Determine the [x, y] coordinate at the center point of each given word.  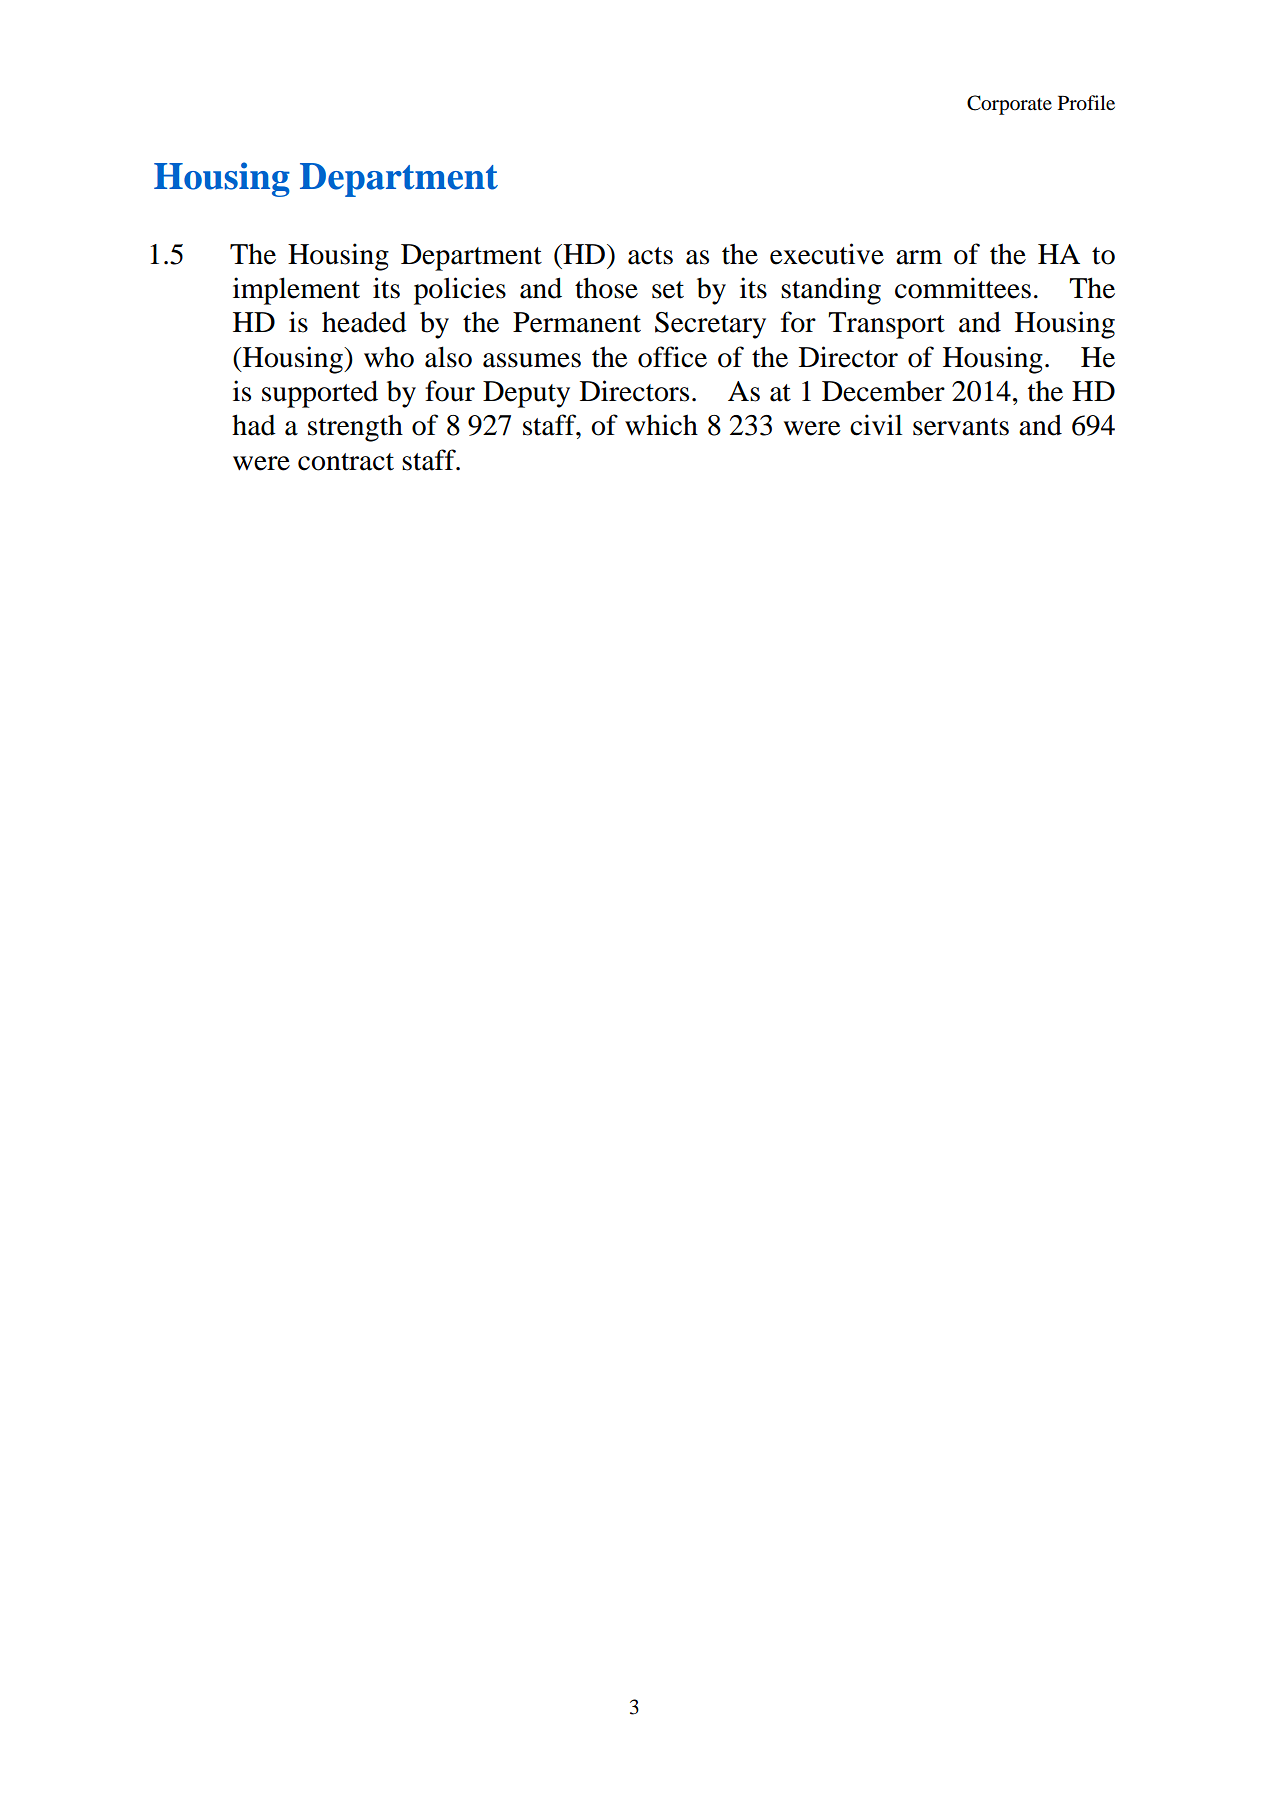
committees [963, 288]
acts [650, 256]
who [389, 357]
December [883, 391]
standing [831, 291]
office [672, 357]
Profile [1086, 103]
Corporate [1009, 105]
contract [346, 462]
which [661, 425]
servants [961, 427]
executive [827, 254]
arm [919, 257]
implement [296, 291]
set [668, 290]
